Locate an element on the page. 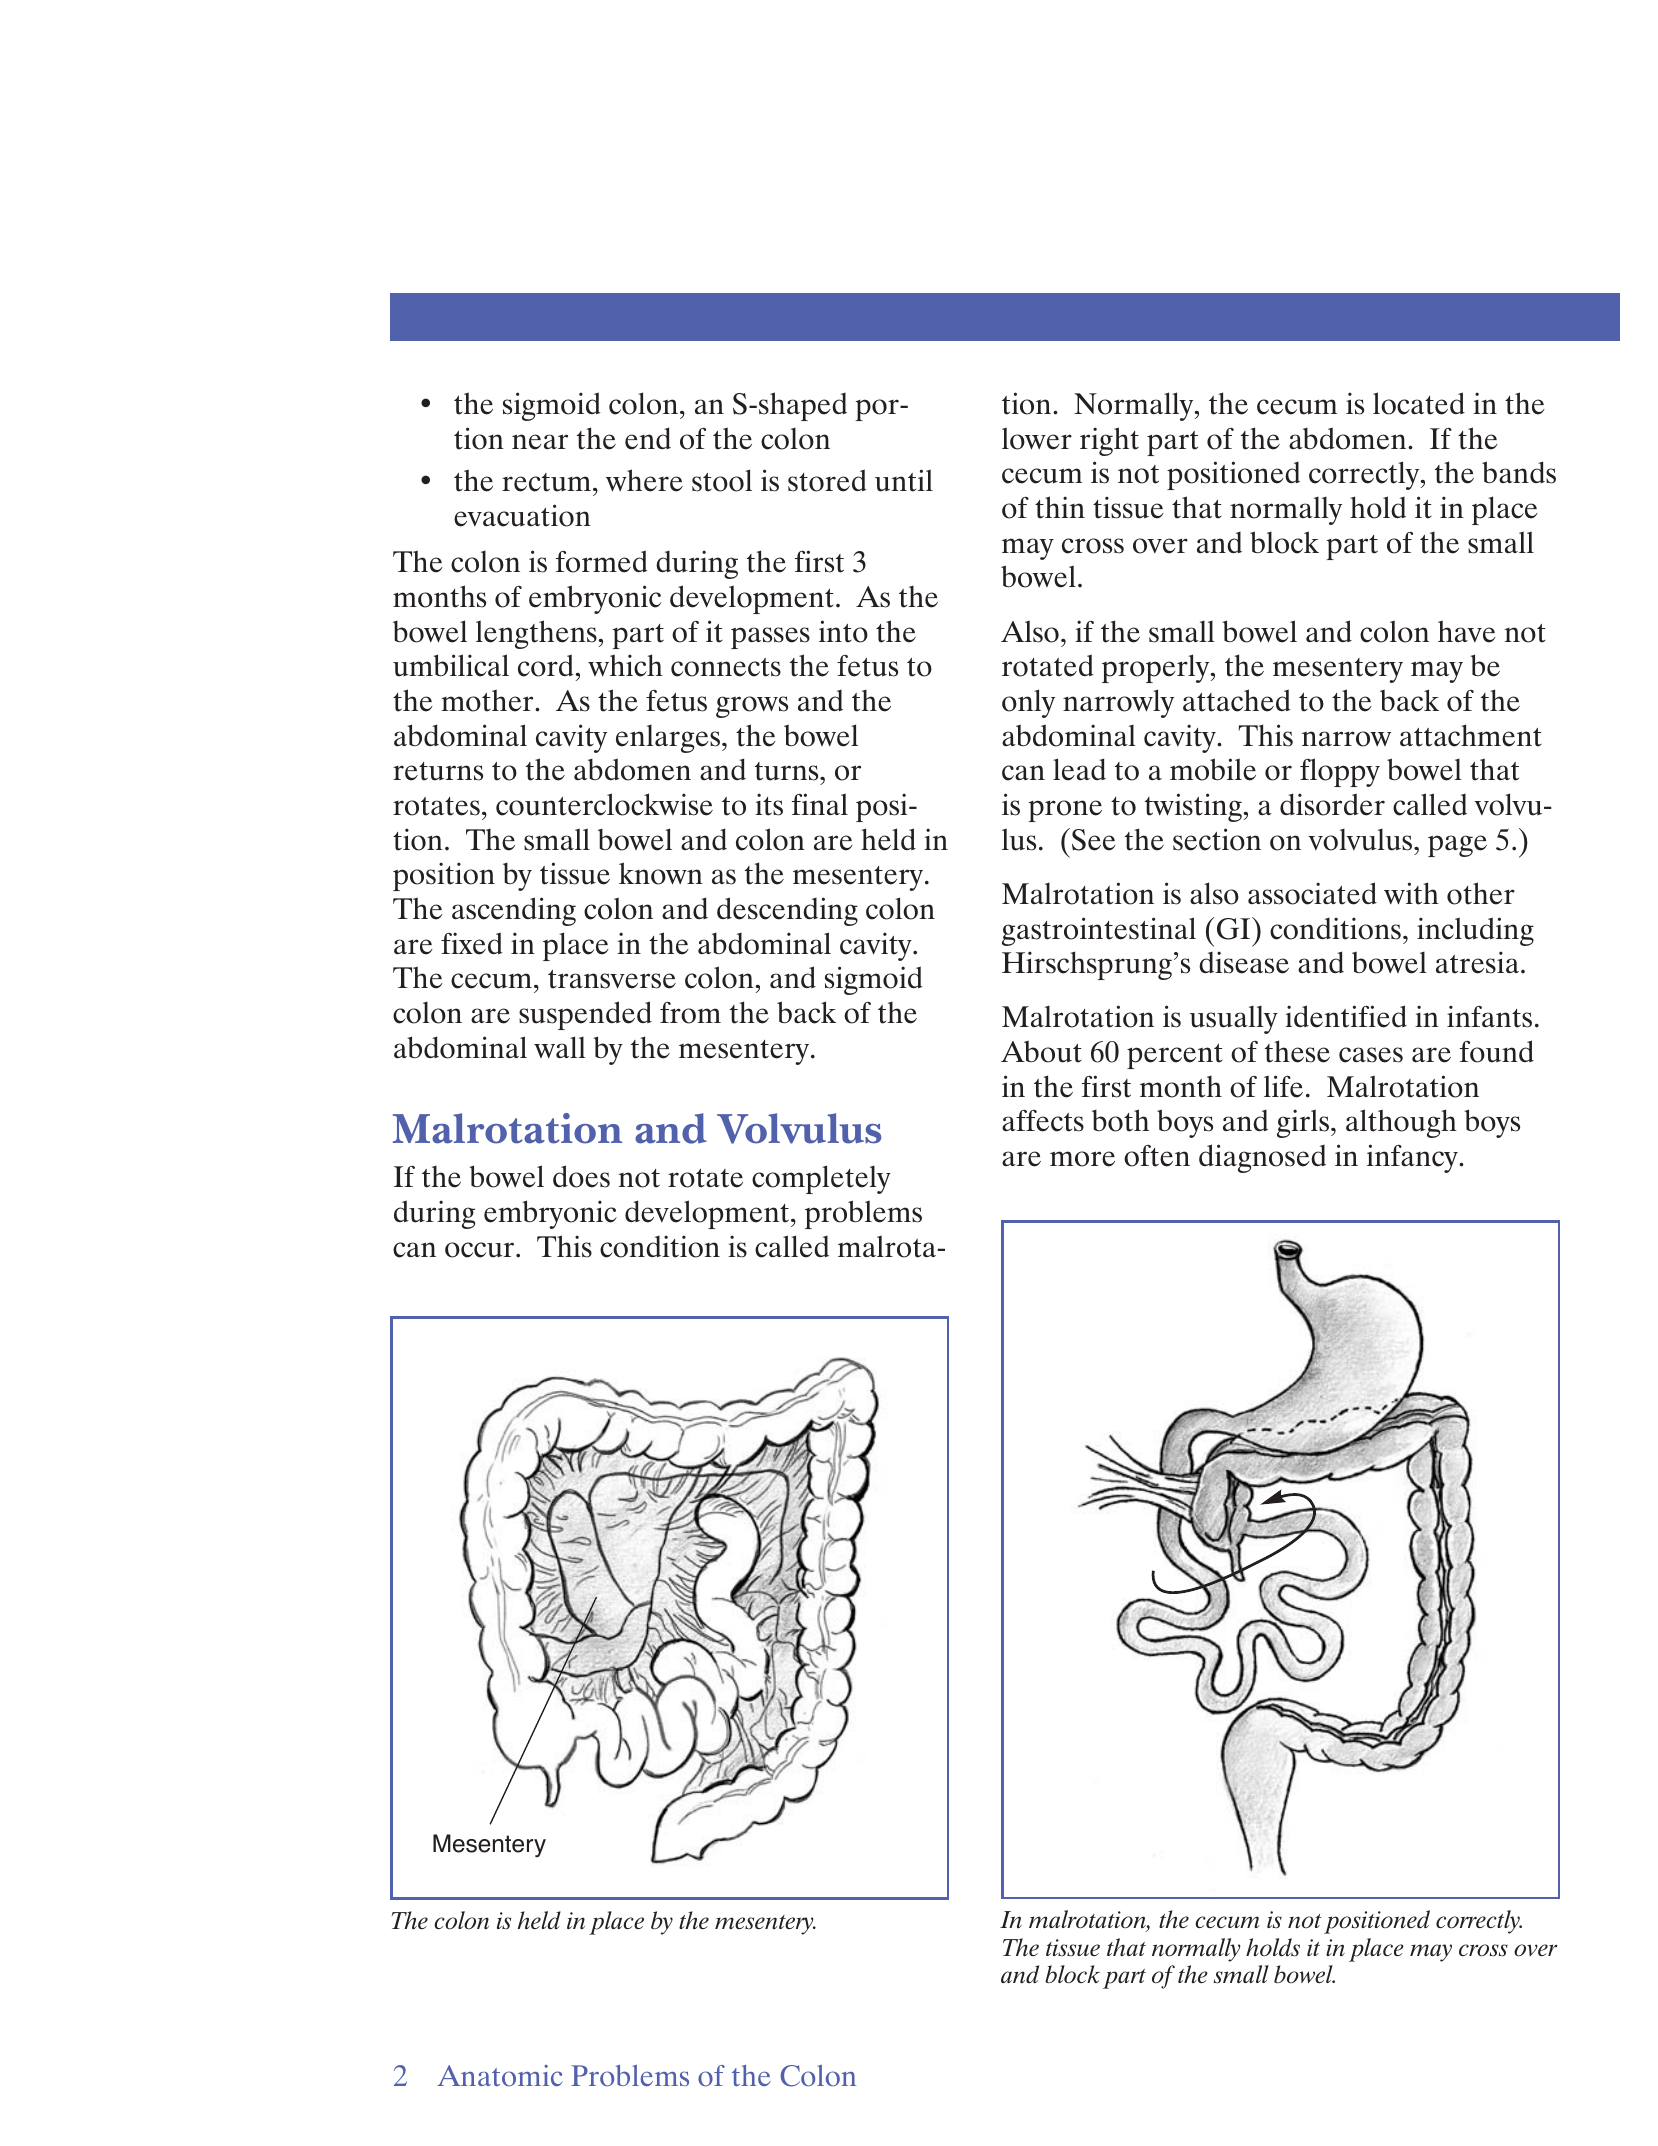 The image size is (1658, 2146). infancy is located at coordinates (1413, 1158).
